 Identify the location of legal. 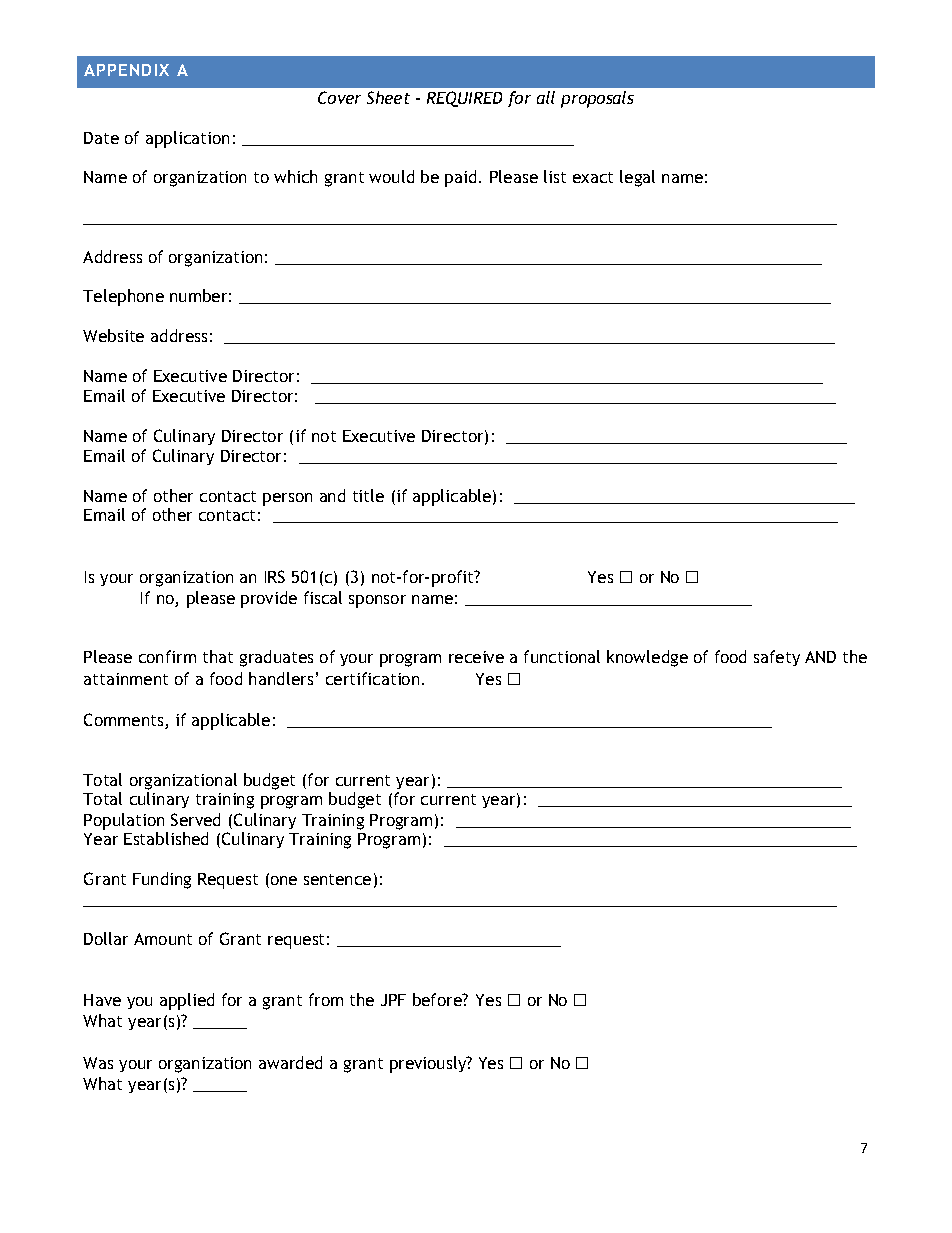
(637, 178).
